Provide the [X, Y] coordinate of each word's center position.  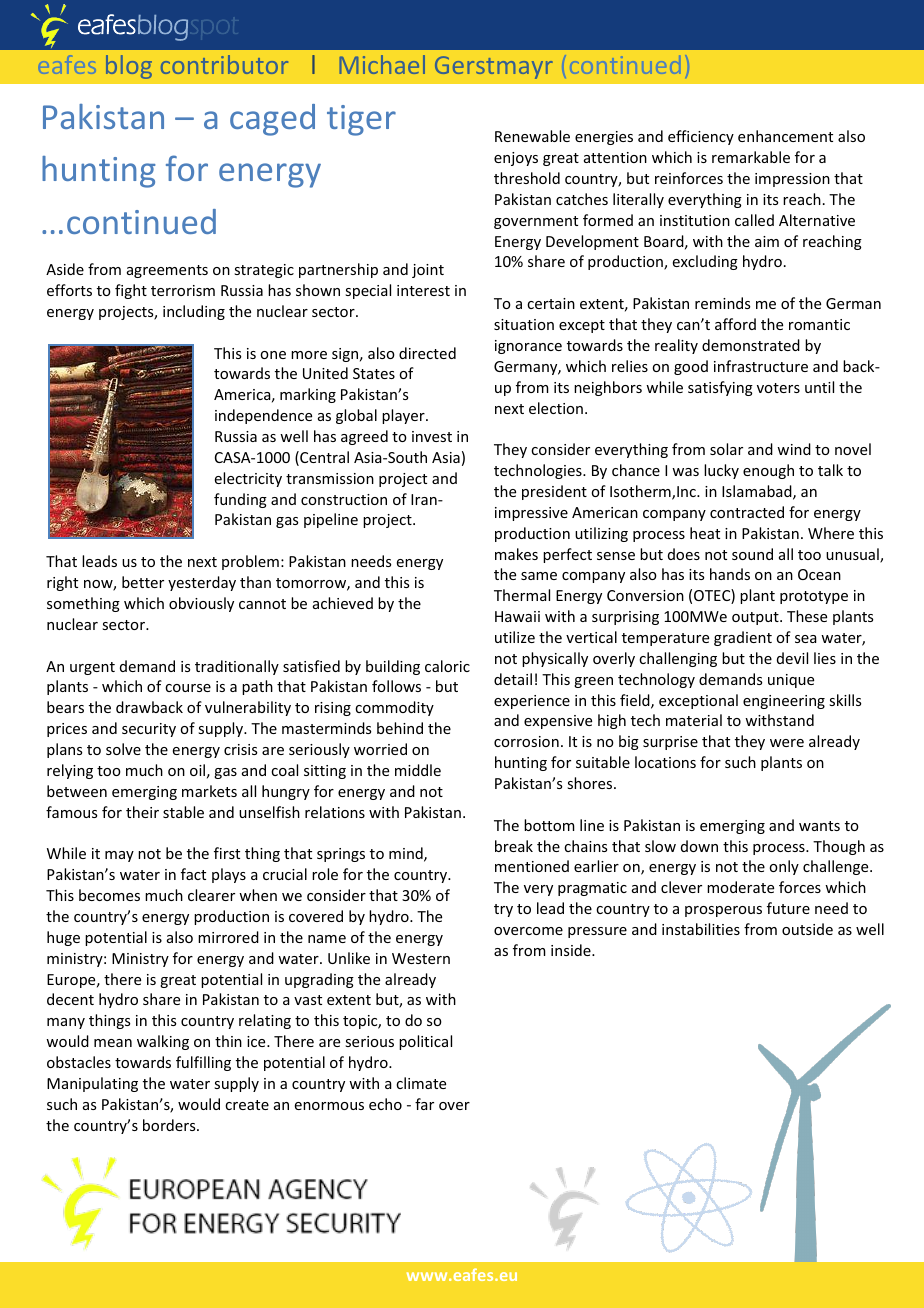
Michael [382, 64]
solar [726, 449]
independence [263, 416]
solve [123, 749]
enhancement [785, 136]
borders [170, 1125]
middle [418, 770]
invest [432, 436]
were [787, 743]
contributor [224, 64]
